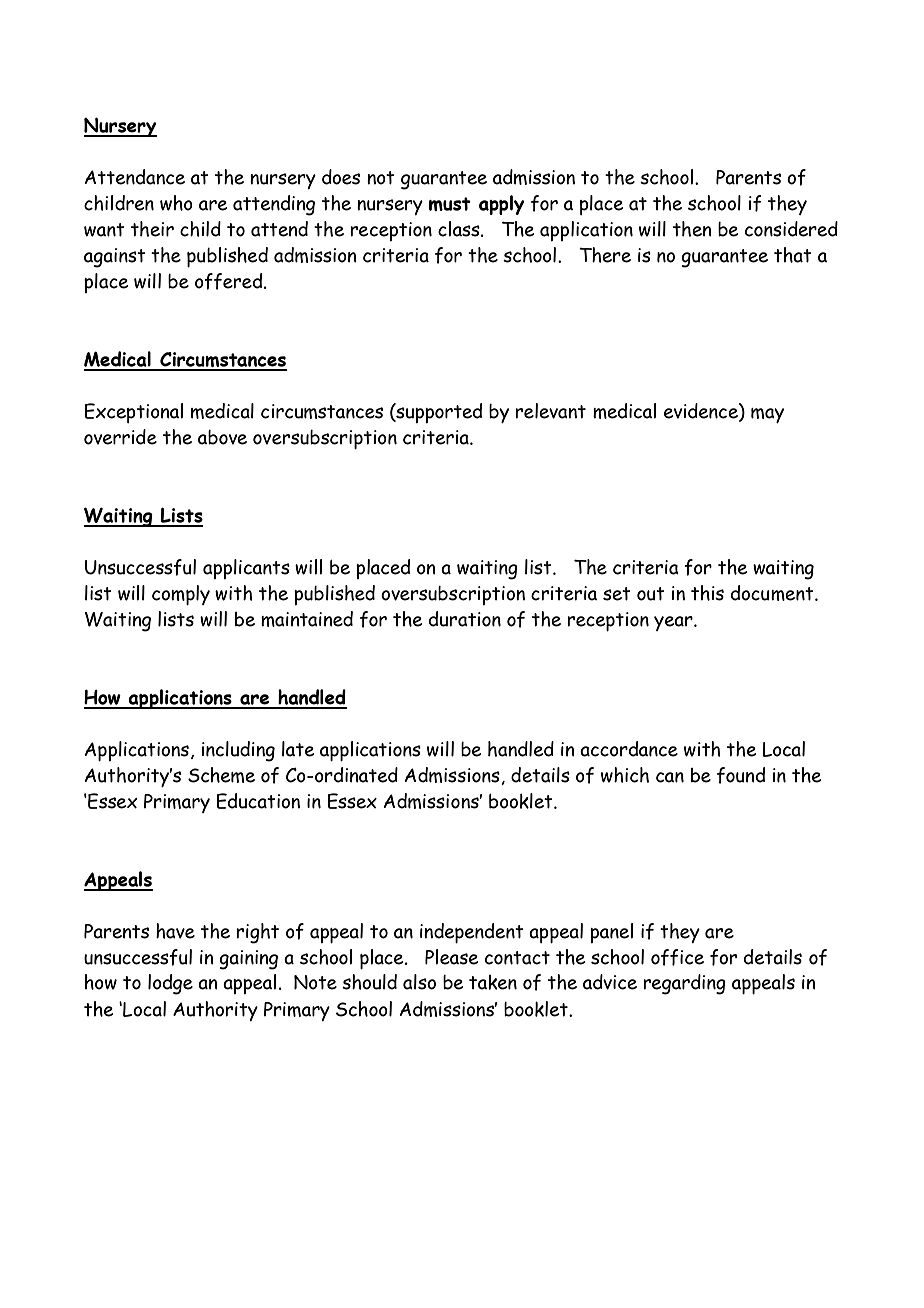 Image resolution: width=924 pixels, height=1308 pixels. Describe the element at coordinates (170, 984) in the page. I see `lodge` at that location.
